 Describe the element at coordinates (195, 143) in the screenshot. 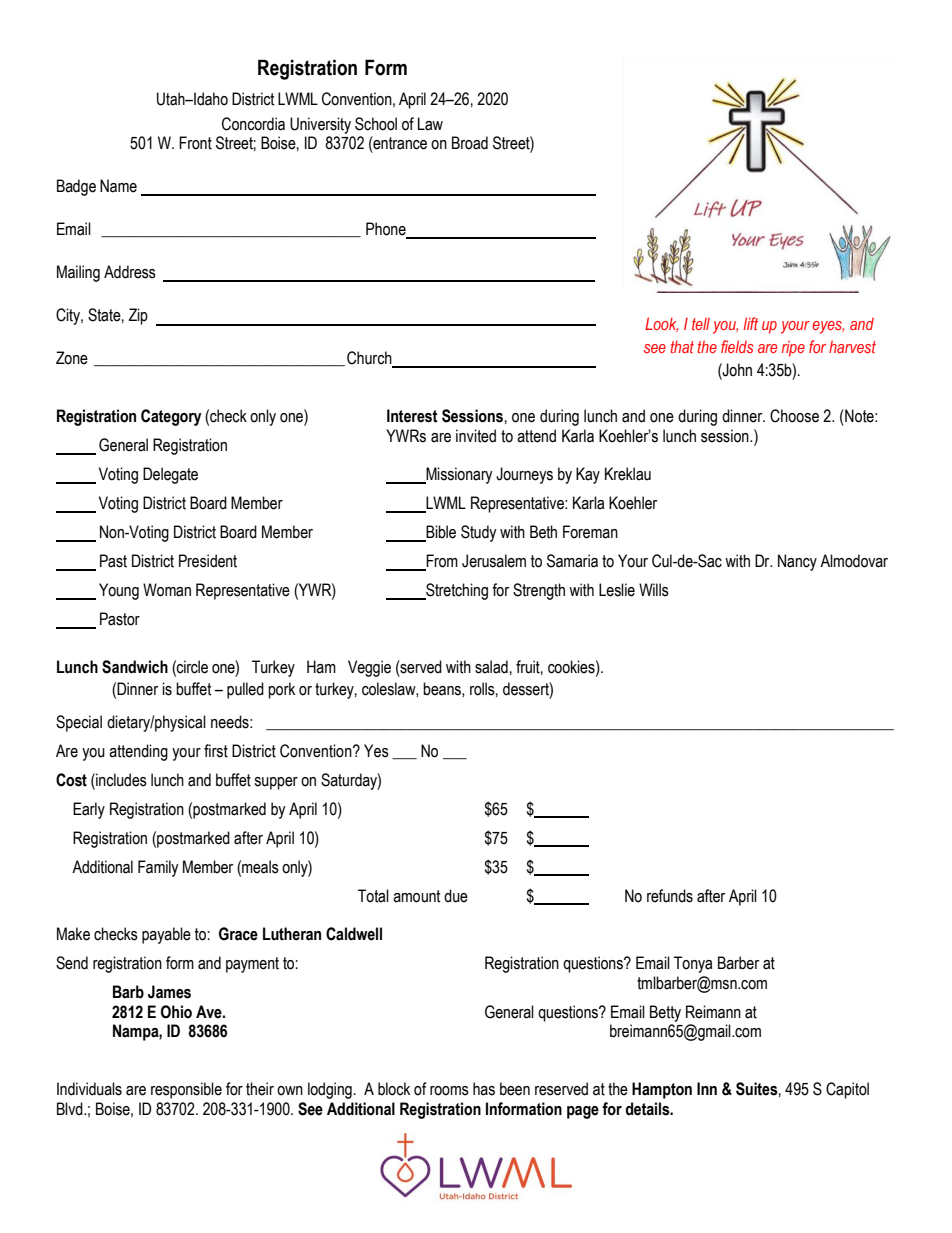

I see `Front` at that location.
